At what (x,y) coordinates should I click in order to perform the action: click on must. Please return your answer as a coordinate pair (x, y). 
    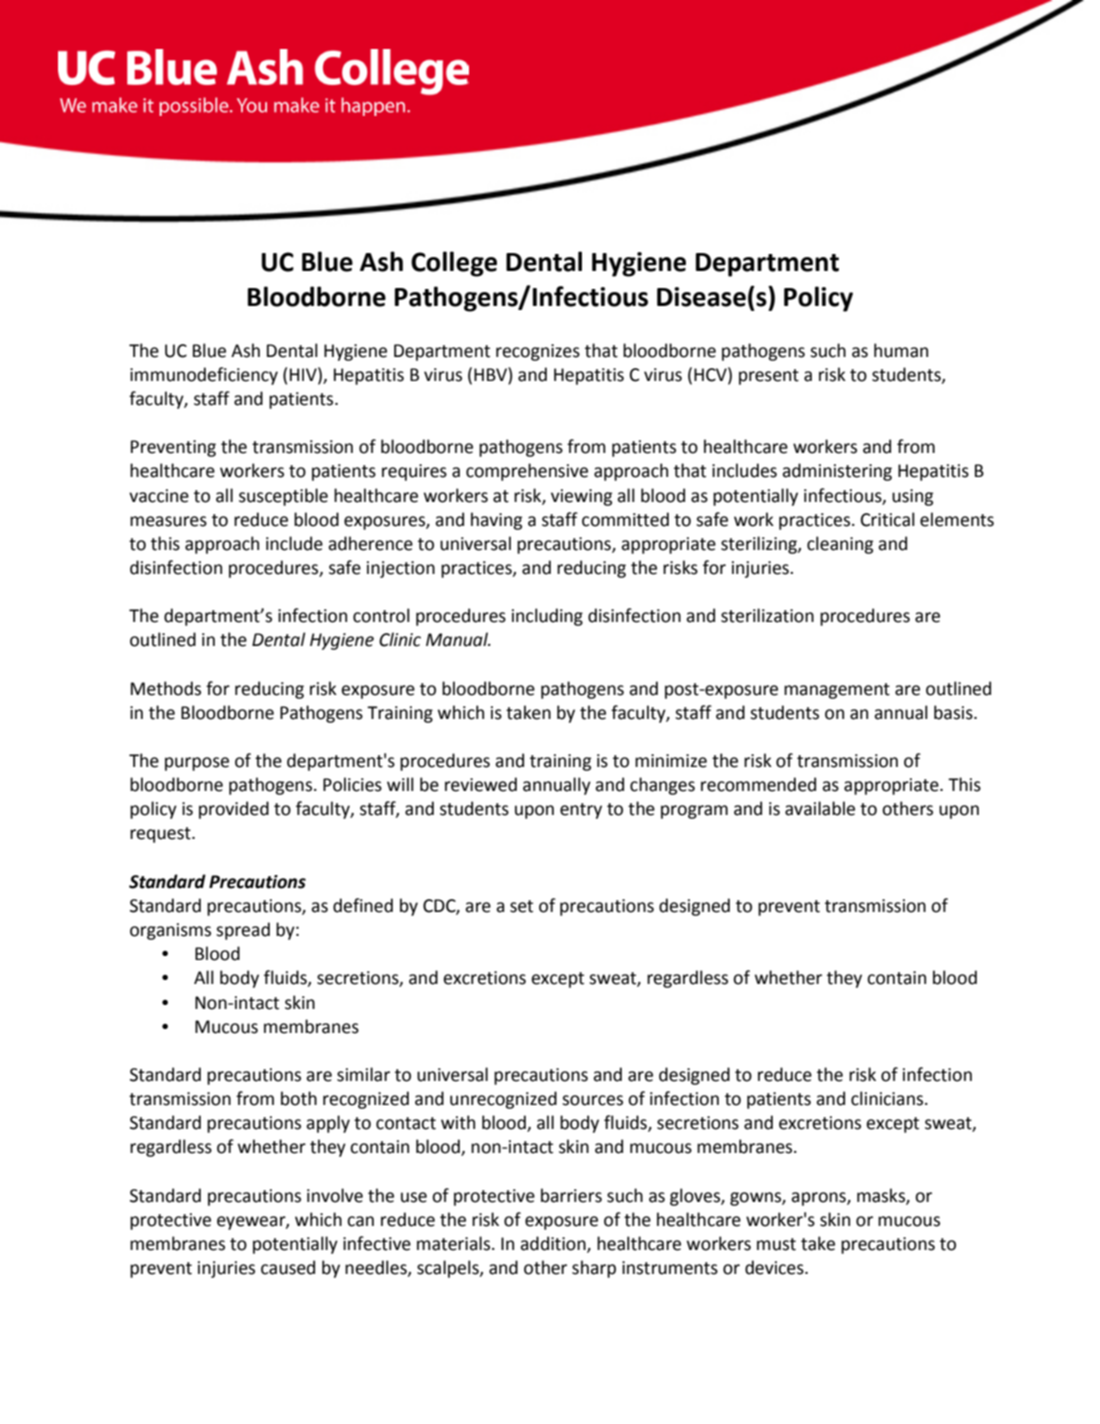
    Looking at the image, I should click on (776, 1244).
